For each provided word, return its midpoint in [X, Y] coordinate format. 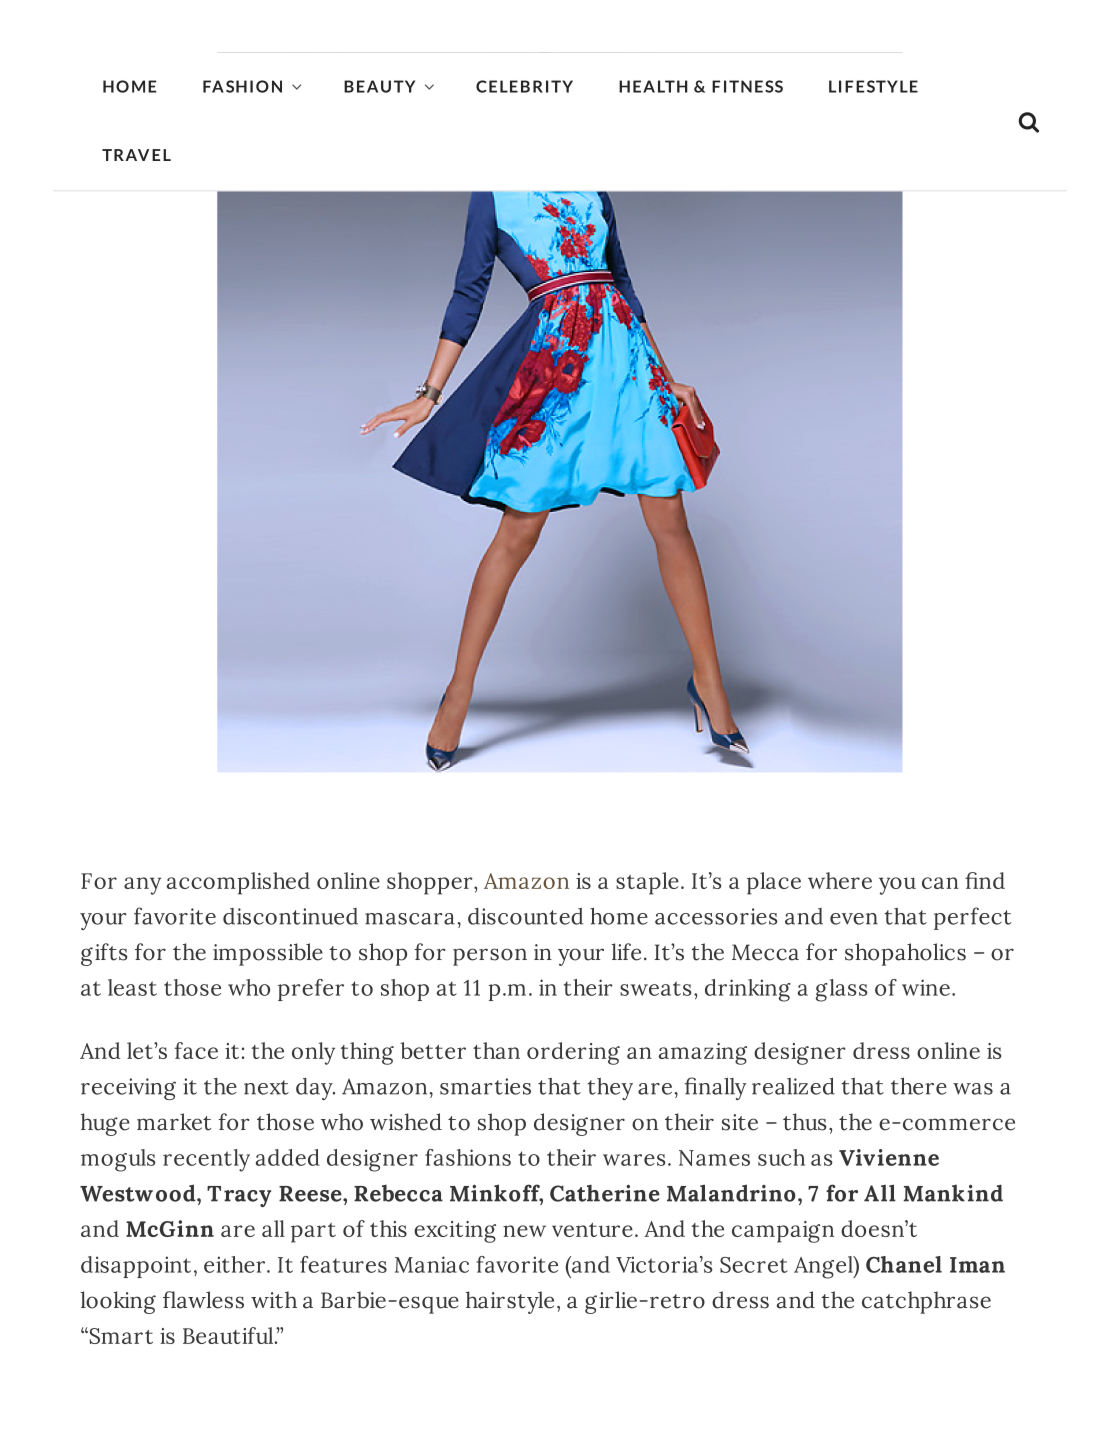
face [196, 1050]
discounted [525, 916]
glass [842, 990]
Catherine [605, 1193]
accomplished [238, 883]
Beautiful [229, 1335]
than [496, 1050]
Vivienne [889, 1157]
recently [206, 1160]
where [840, 880]
